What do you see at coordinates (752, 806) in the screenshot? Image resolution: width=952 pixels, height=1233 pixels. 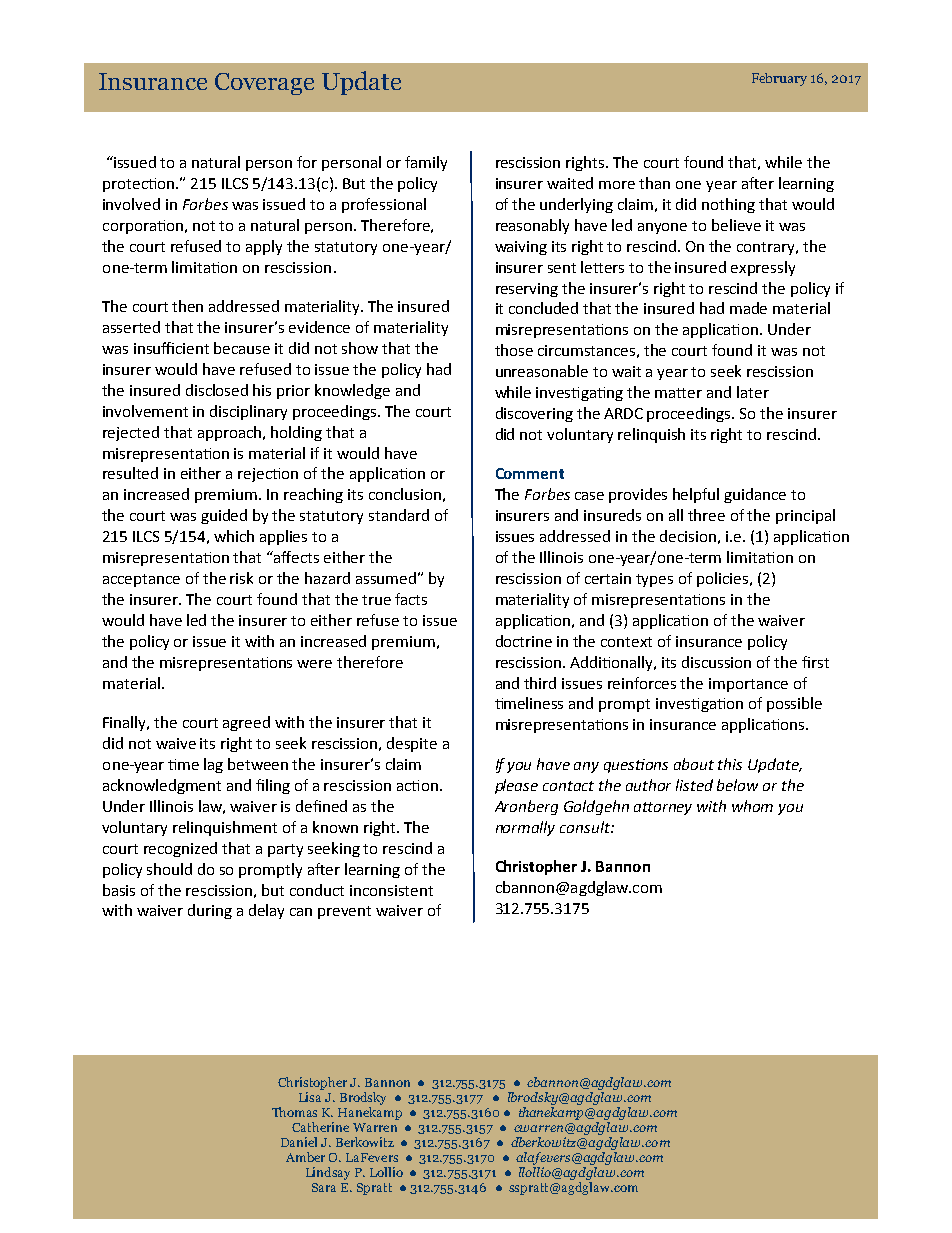 I see `whom` at bounding box center [752, 806].
